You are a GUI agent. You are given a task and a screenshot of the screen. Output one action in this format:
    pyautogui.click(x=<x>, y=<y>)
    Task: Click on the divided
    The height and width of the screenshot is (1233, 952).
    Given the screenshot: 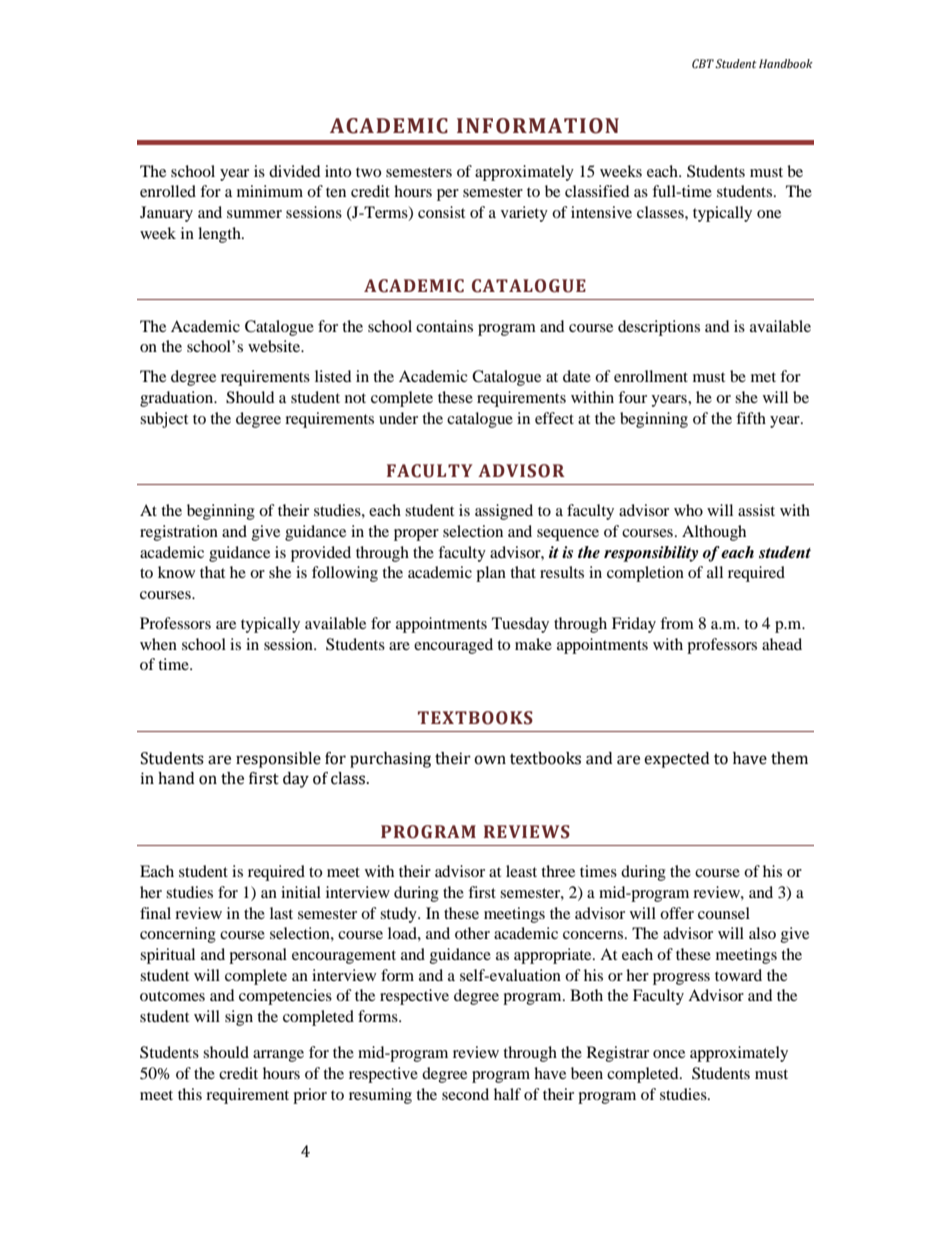 What is the action you would take?
    pyautogui.click(x=295, y=171)
